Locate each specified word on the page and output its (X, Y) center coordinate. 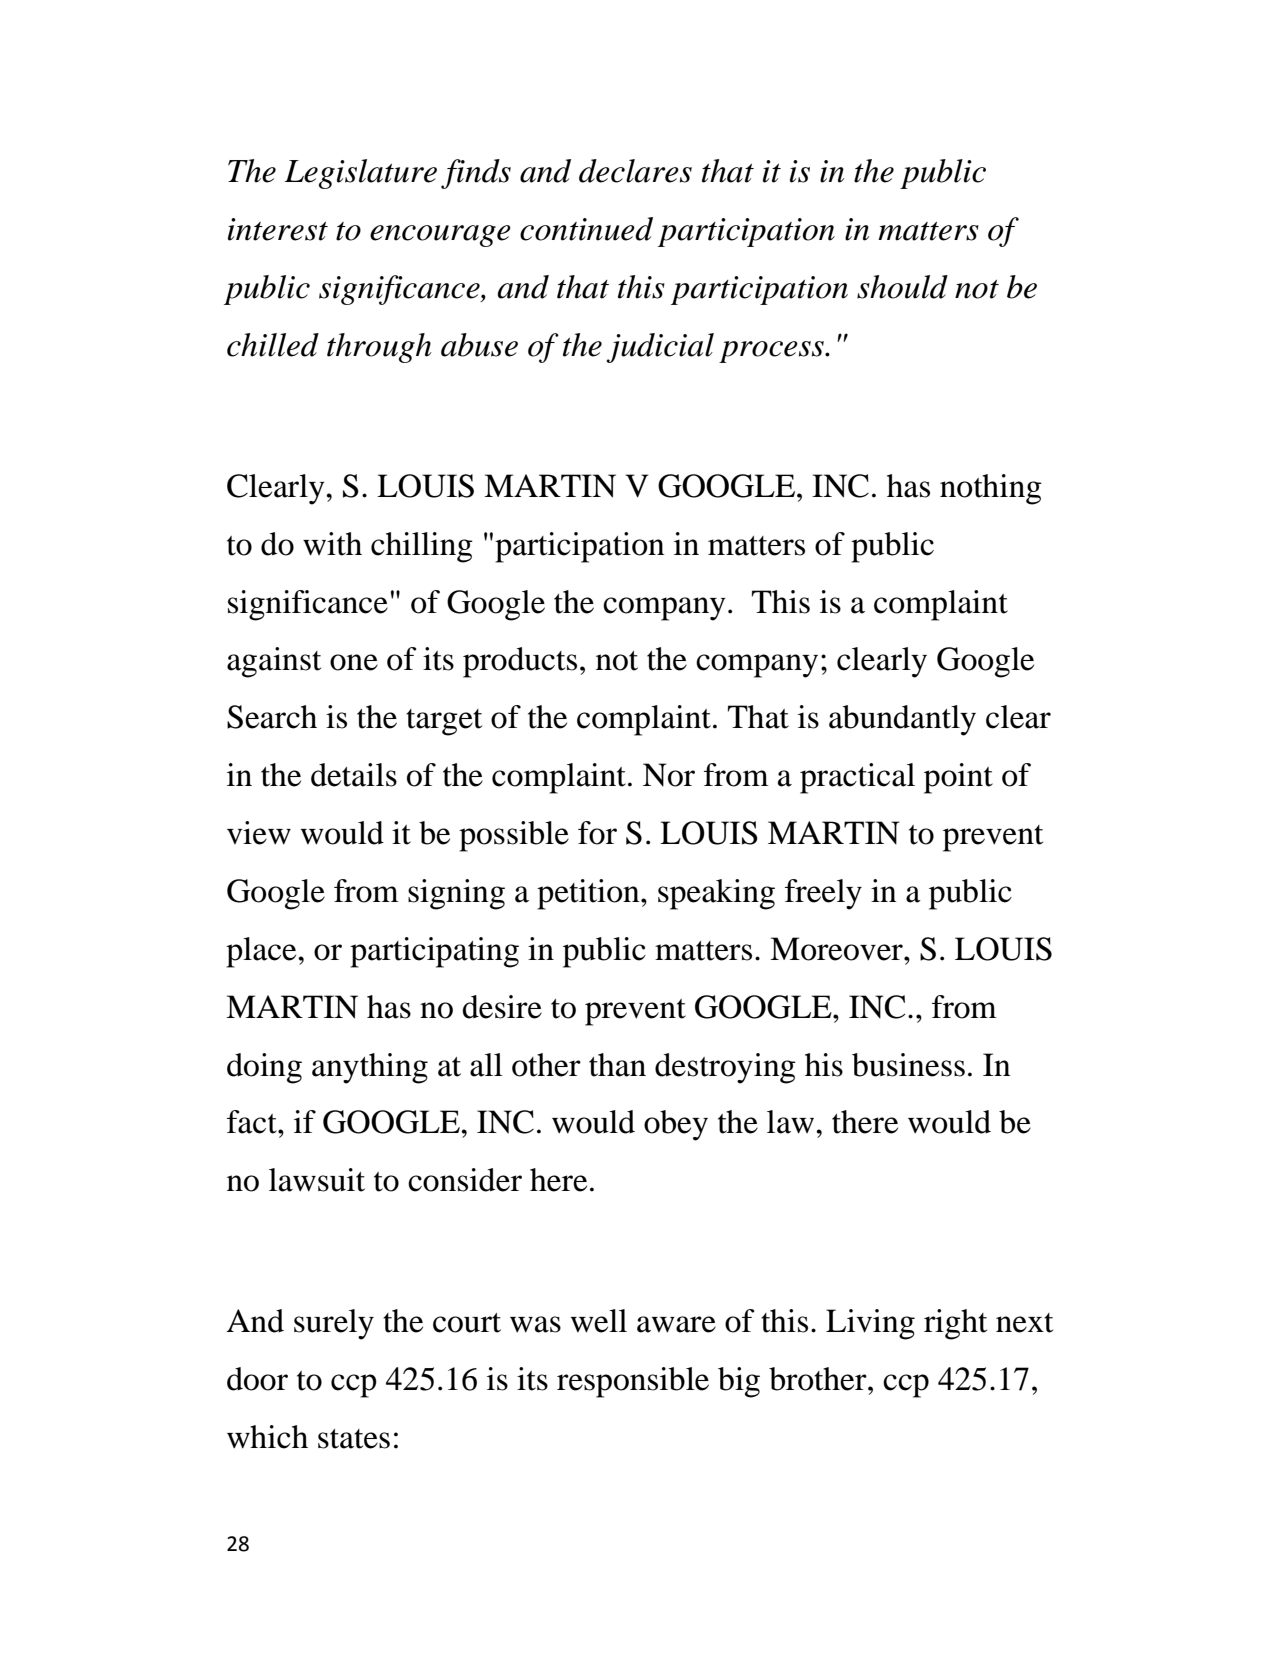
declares (635, 171)
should (902, 287)
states (354, 1439)
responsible (633, 1382)
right (955, 1324)
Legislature (360, 174)
